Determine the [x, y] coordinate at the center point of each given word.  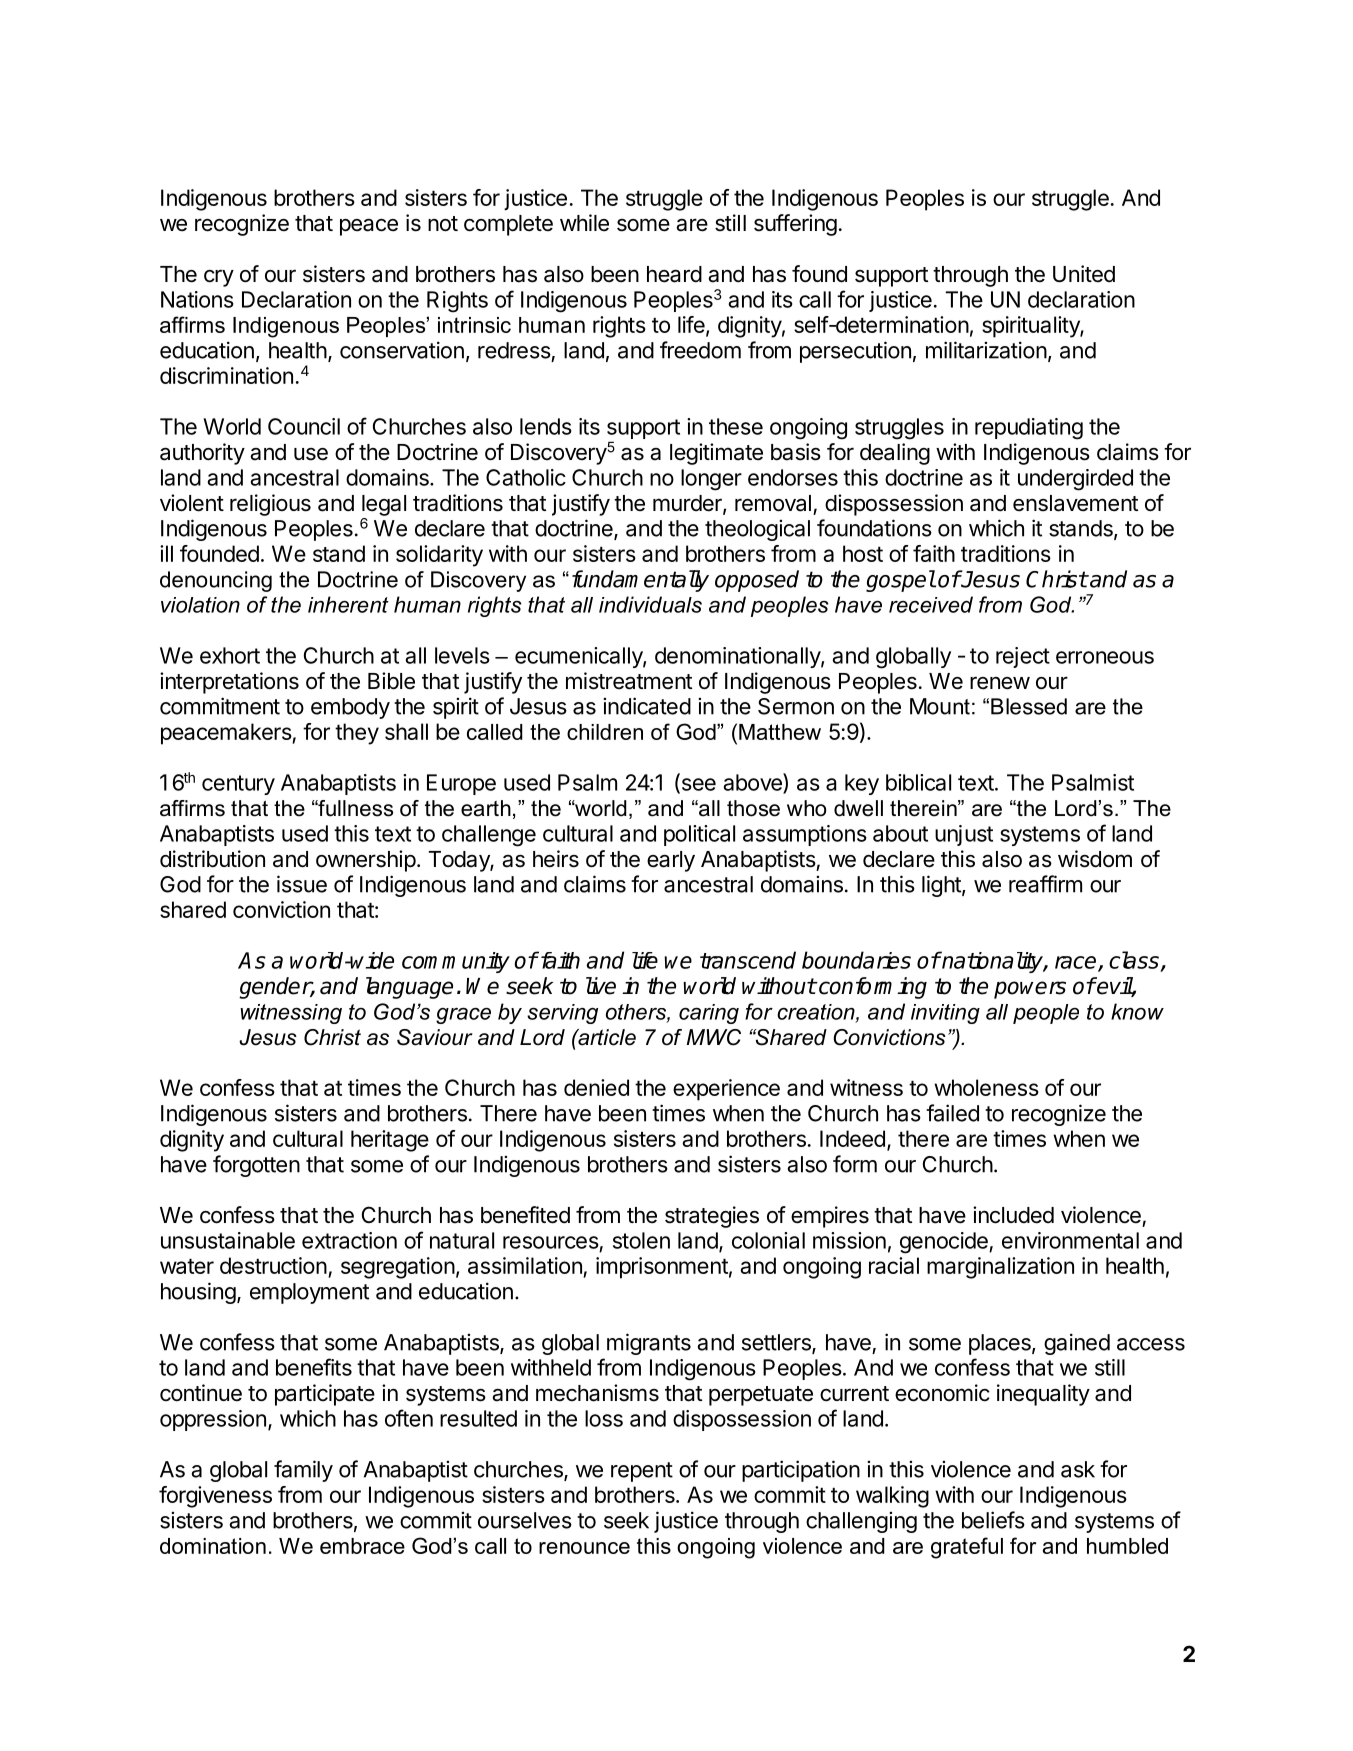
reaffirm [1045, 884]
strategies [712, 1217]
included [1013, 1215]
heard [674, 274]
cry [219, 278]
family [303, 1471]
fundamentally [640, 581]
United [1084, 274]
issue [302, 884]
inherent [348, 604]
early [671, 861]
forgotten [256, 1166]
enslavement [1075, 503]
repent [642, 1472]
